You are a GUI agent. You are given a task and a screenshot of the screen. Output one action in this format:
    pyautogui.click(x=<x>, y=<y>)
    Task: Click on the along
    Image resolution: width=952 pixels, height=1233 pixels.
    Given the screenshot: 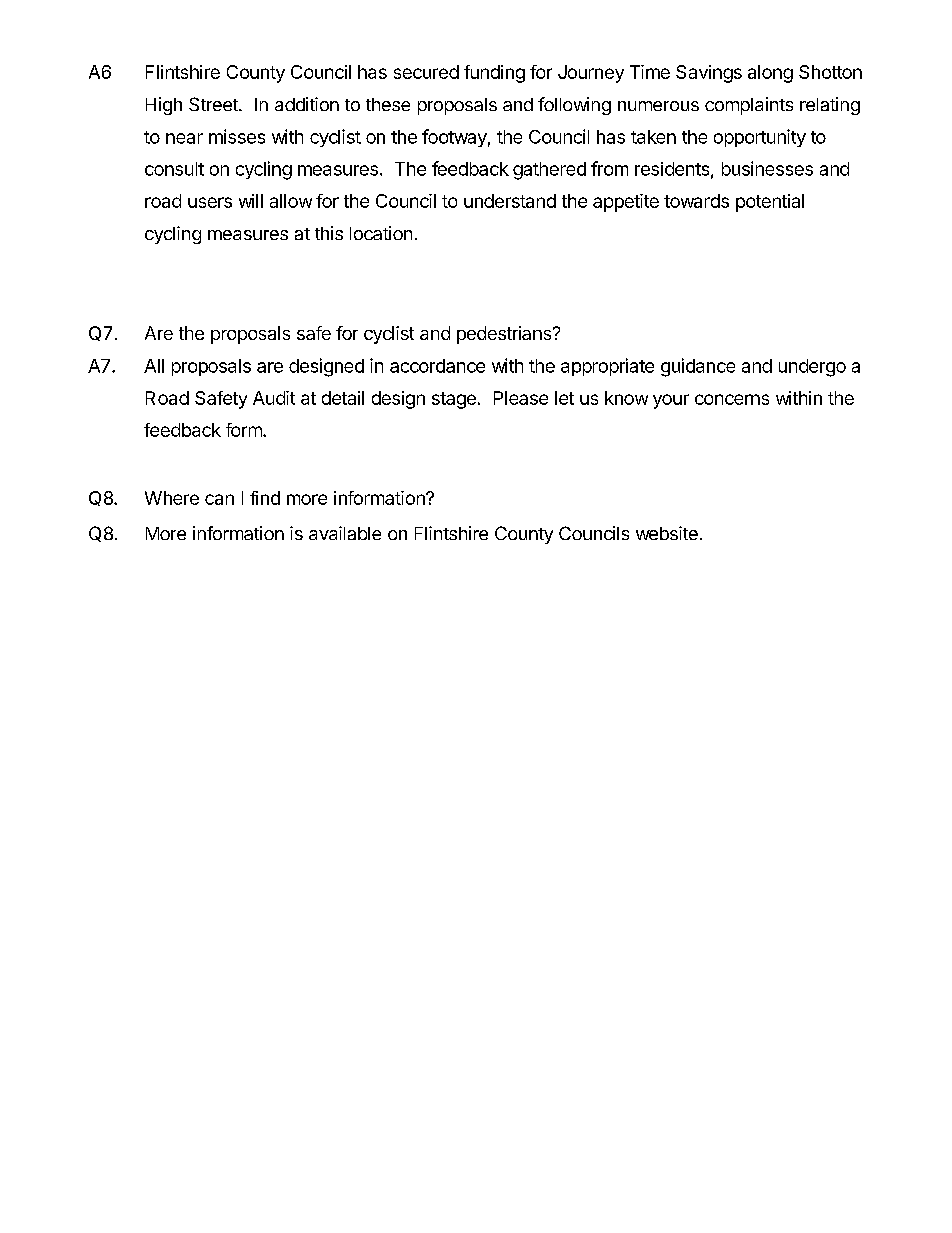 What is the action you would take?
    pyautogui.click(x=770, y=74)
